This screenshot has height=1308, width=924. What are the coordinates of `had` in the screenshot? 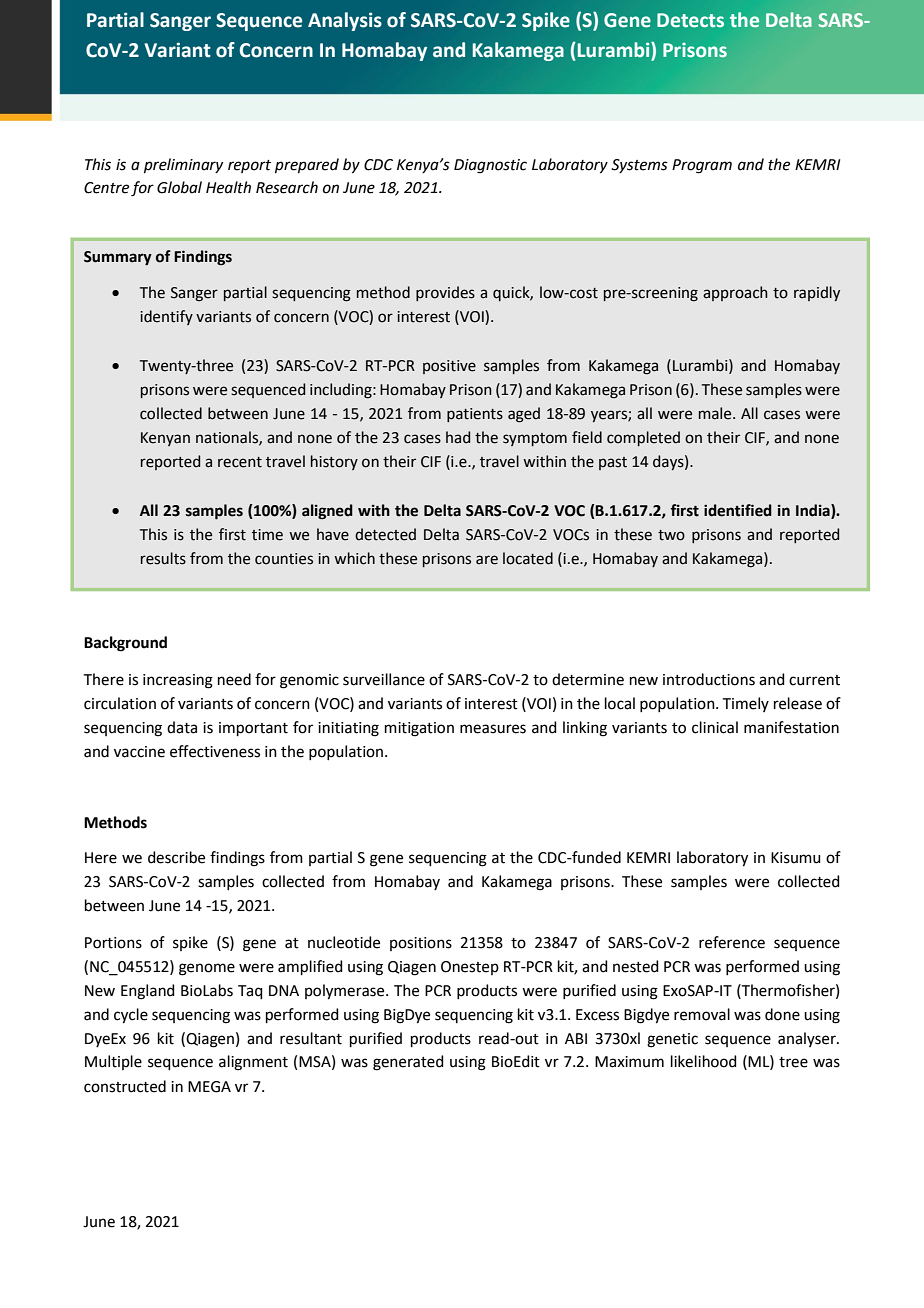 It's located at (458, 437).
